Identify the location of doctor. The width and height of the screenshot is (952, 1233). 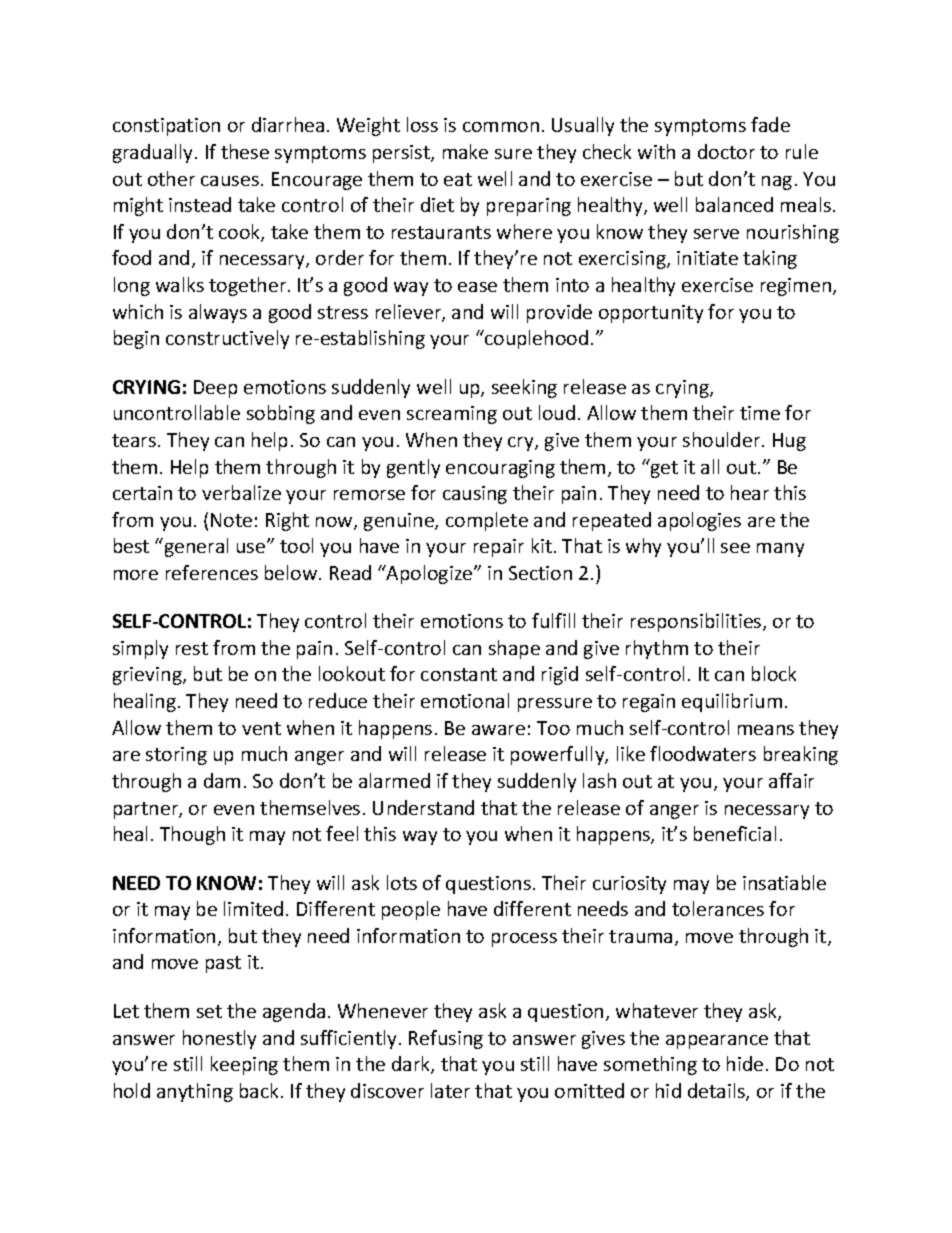
(726, 151).
